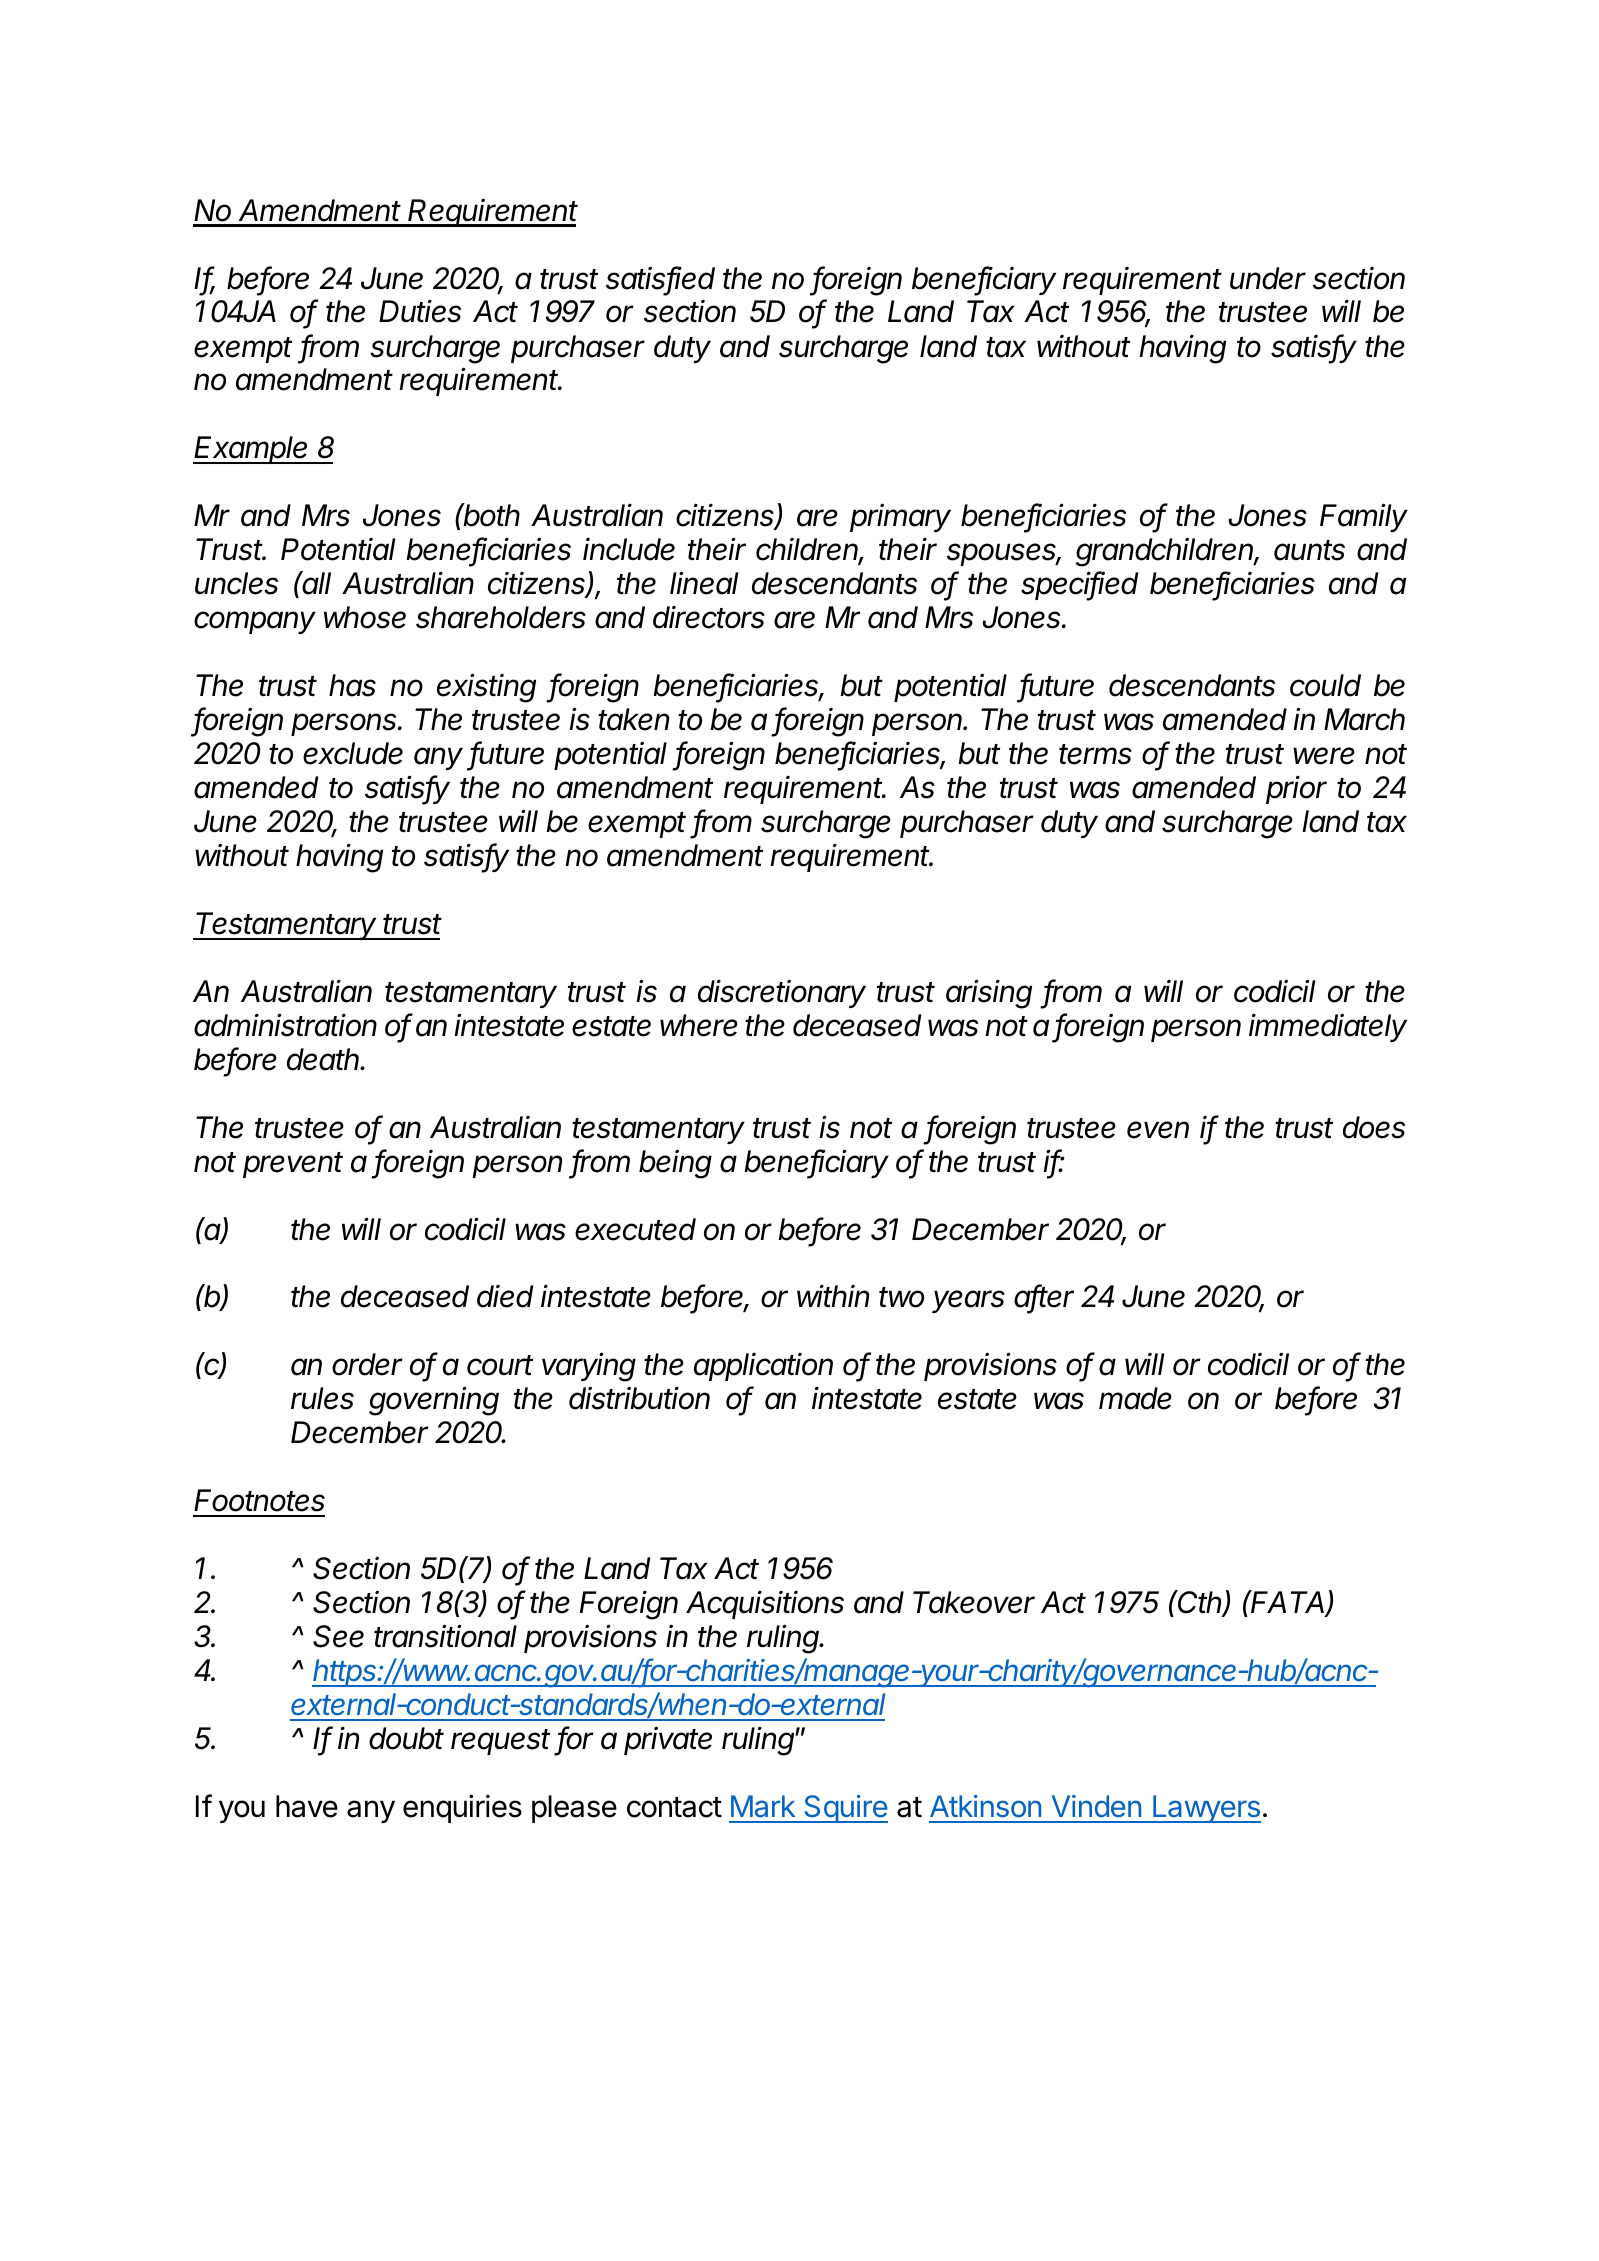  Describe the element at coordinates (763, 1367) in the screenshot. I see `application` at that location.
